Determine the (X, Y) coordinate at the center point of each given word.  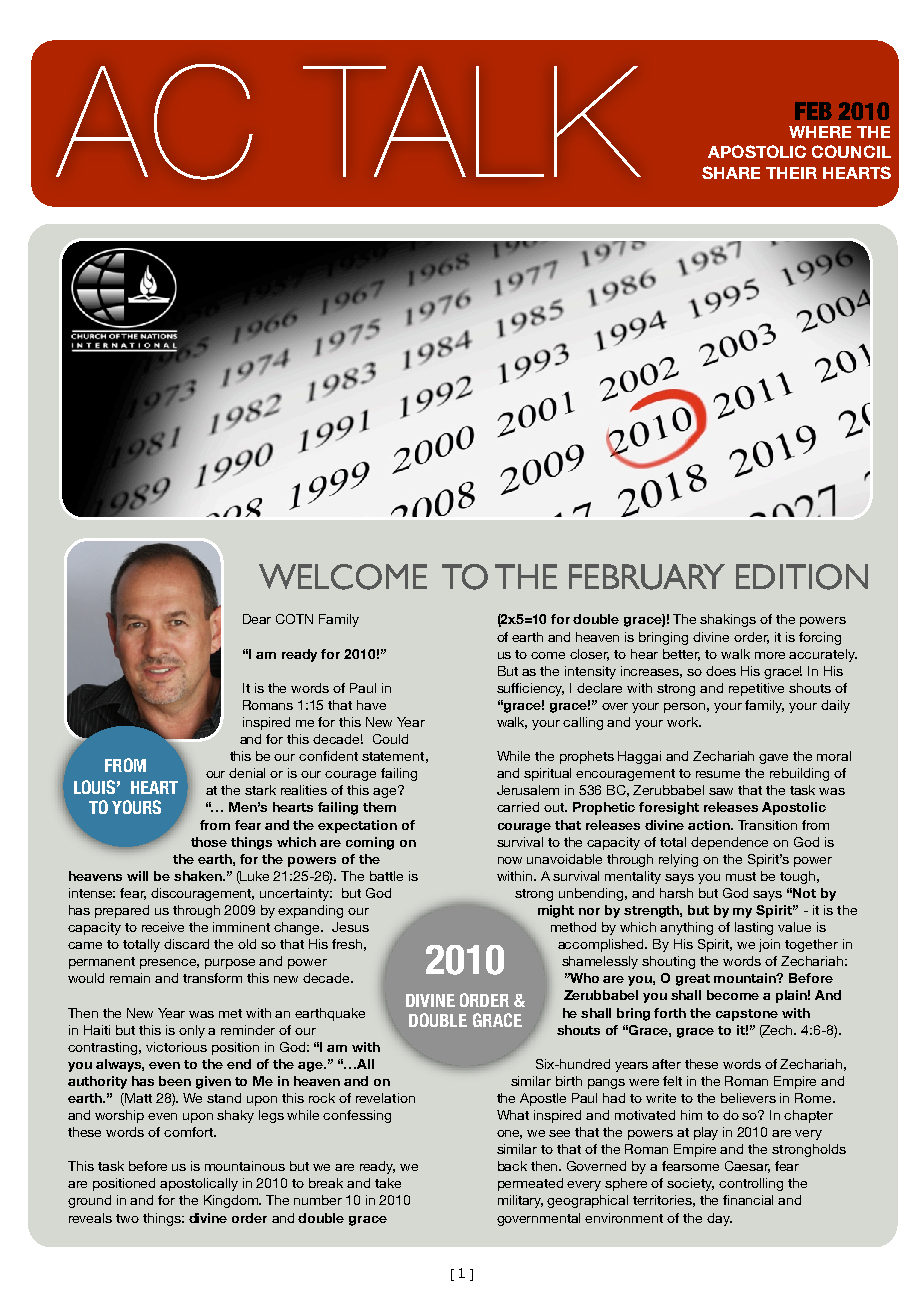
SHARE (731, 172)
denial (247, 773)
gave (773, 759)
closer (589, 655)
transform (212, 978)
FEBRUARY (647, 577)
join (769, 945)
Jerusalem (528, 790)
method (573, 927)
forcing (820, 638)
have (371, 705)
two (127, 1218)
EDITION (802, 577)
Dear (257, 619)
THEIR (791, 173)
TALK (472, 121)
